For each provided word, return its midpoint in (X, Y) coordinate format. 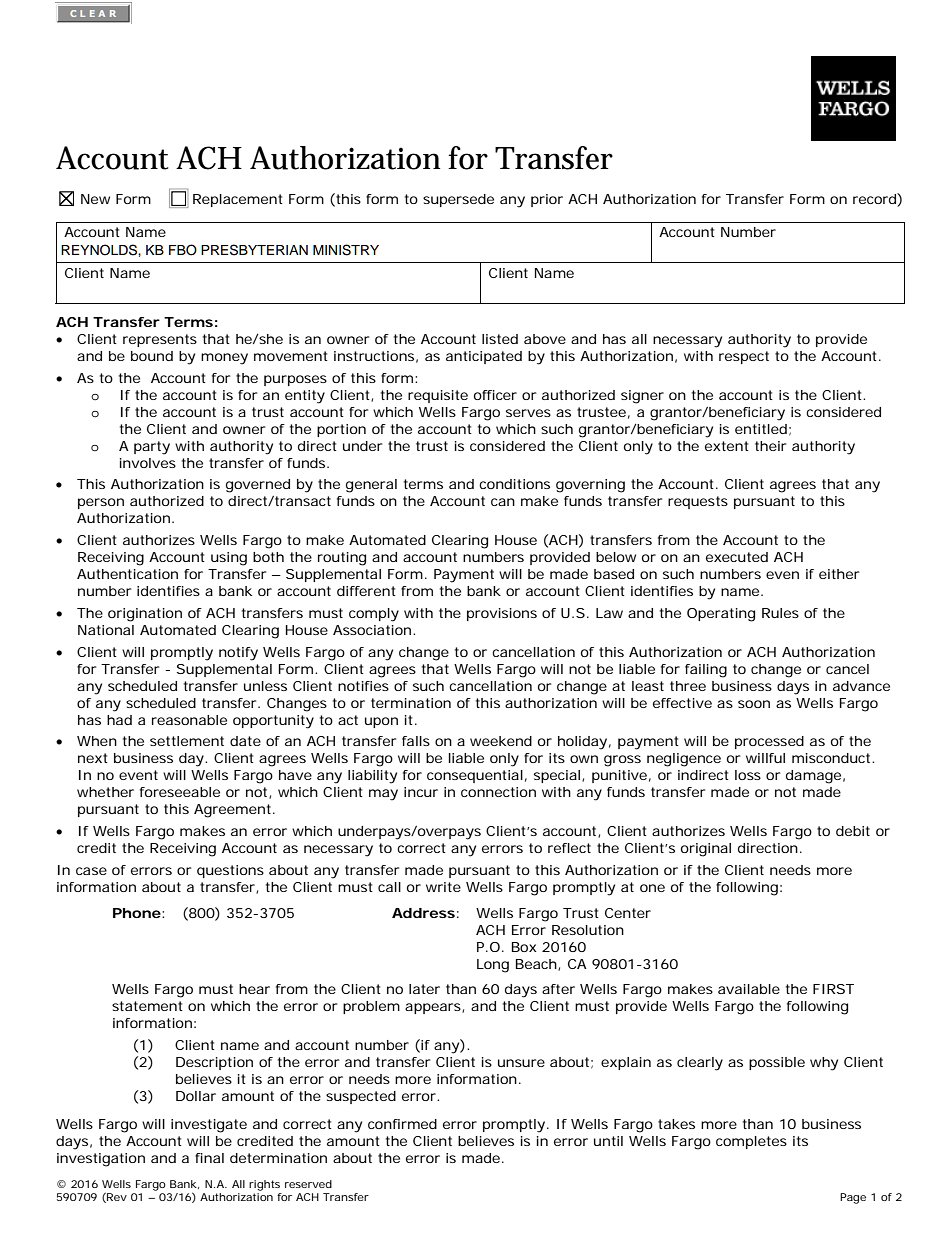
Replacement (238, 200)
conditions (514, 484)
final (209, 1158)
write (443, 887)
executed (737, 557)
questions (230, 871)
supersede (458, 200)
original (706, 850)
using (229, 559)
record (875, 200)
